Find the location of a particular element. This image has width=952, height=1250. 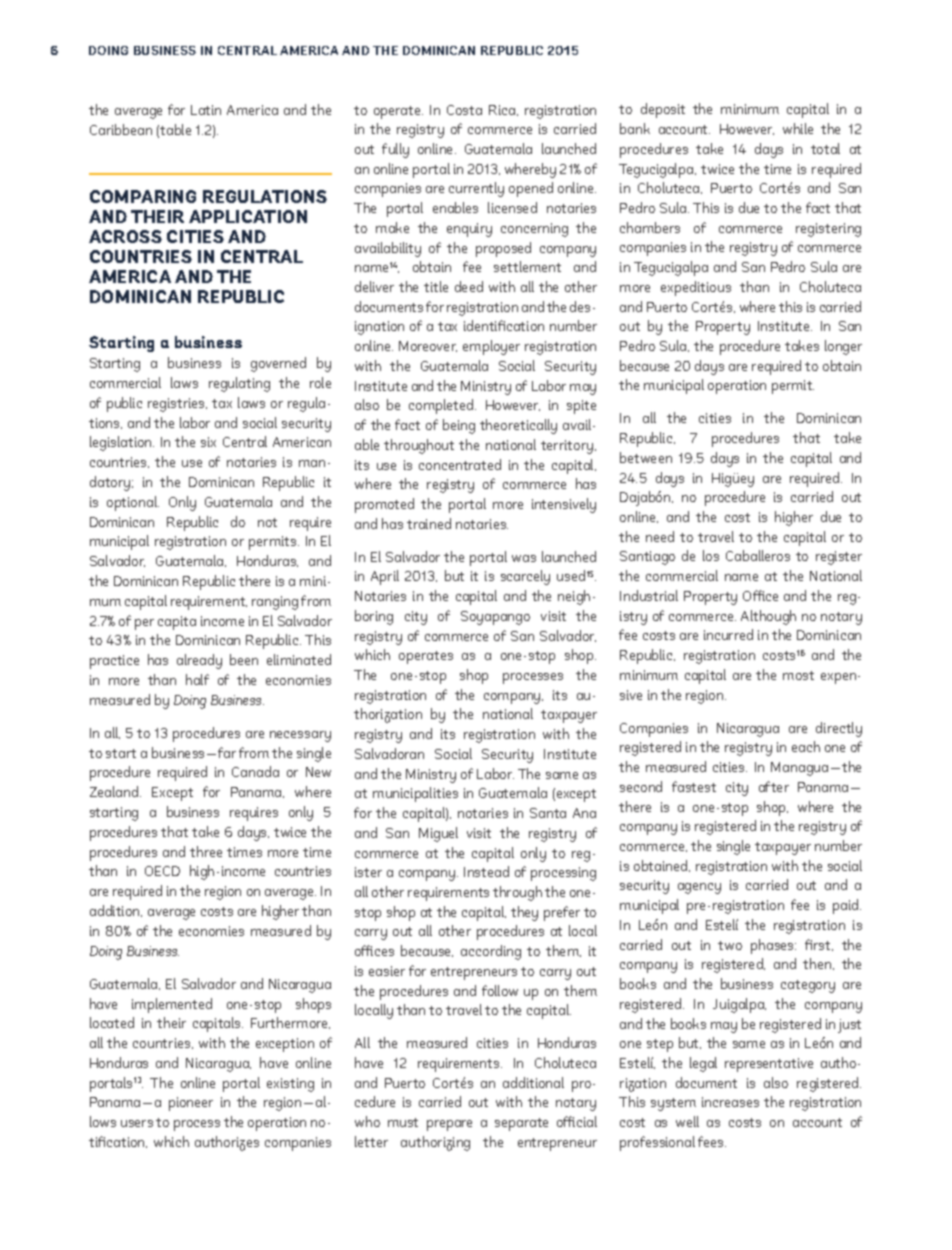

agency is located at coordinates (699, 888).
